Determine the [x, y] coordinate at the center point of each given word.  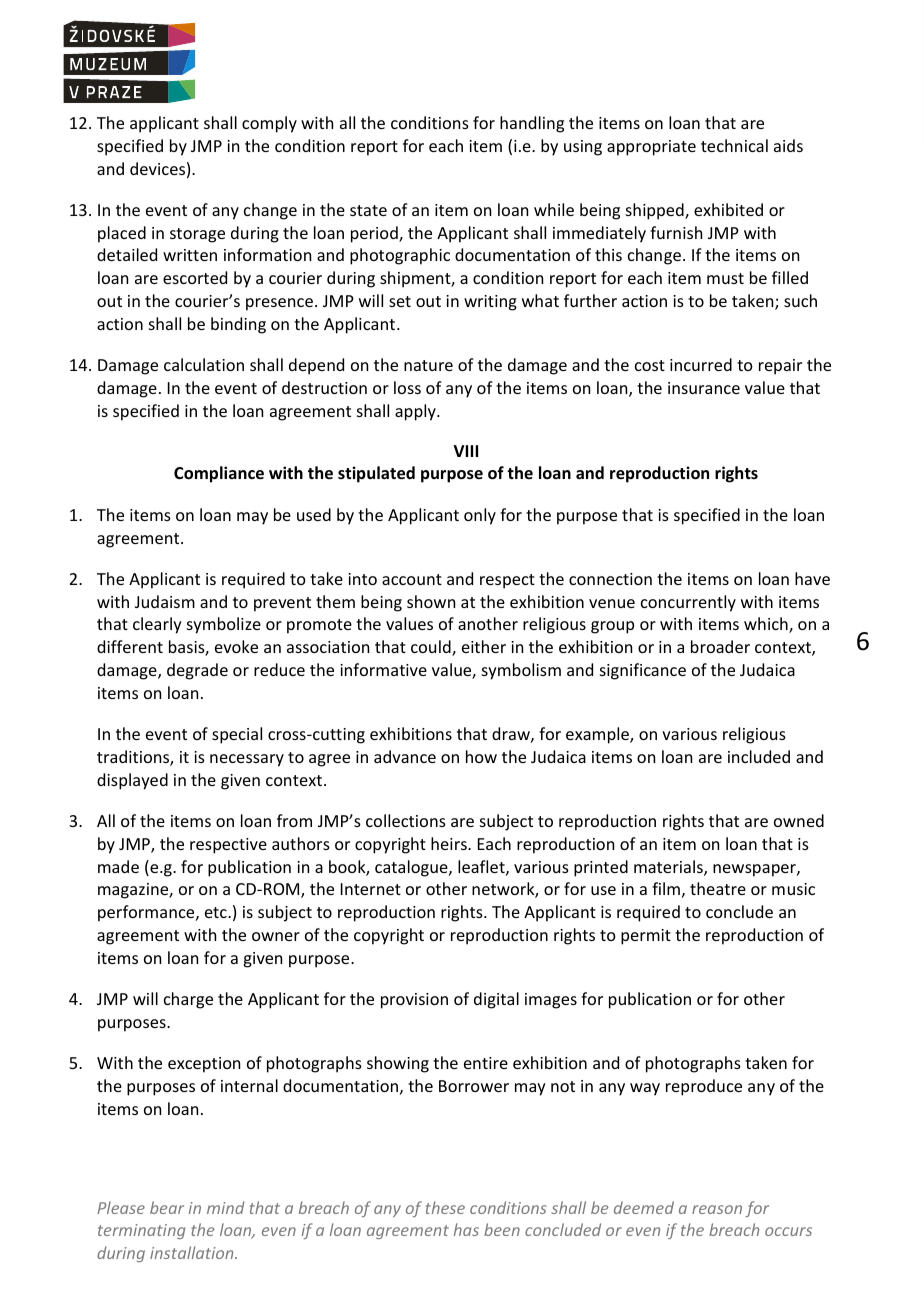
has [466, 1229]
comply [269, 124]
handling [532, 124]
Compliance [219, 474]
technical [734, 145]
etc [217, 912]
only [480, 516]
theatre [718, 888]
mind [226, 1207]
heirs [450, 843]
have [812, 578]
